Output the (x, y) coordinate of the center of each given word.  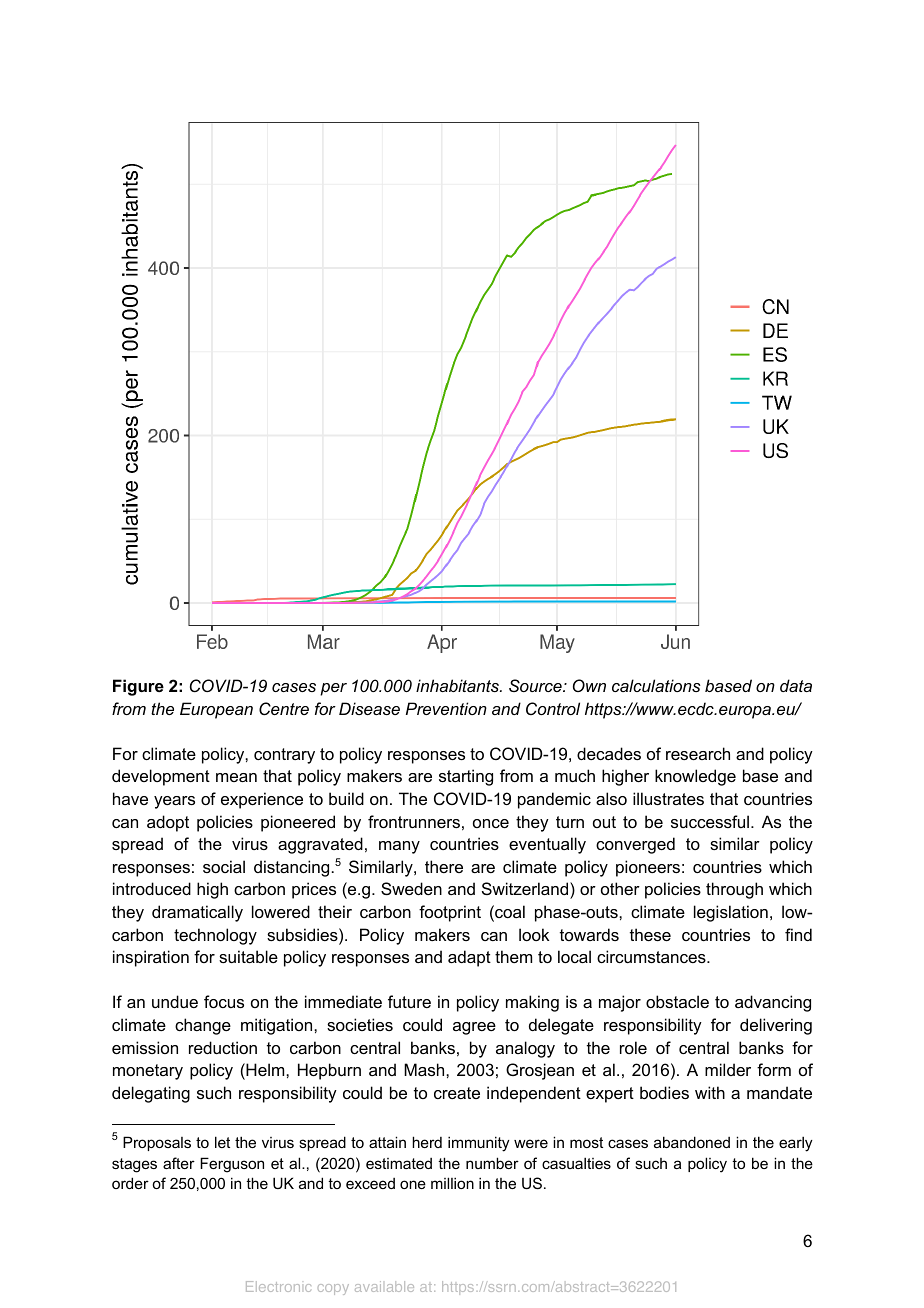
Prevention (446, 708)
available (384, 1286)
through (734, 890)
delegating (151, 1094)
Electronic (278, 1286)
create (457, 1093)
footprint (450, 913)
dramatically (197, 913)
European (216, 710)
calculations (656, 685)
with (710, 1092)
